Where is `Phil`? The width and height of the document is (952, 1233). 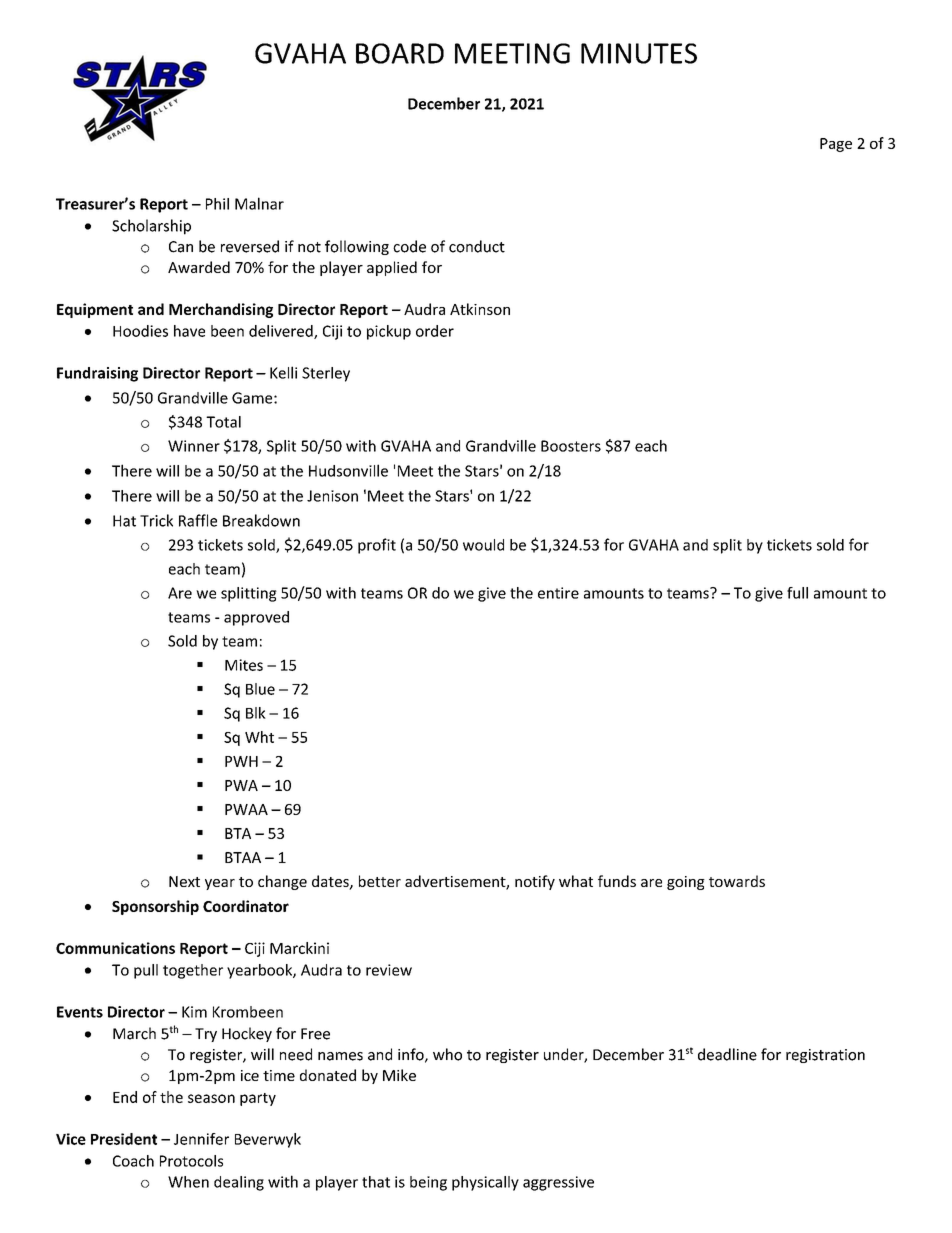
Phil is located at coordinates (217, 204).
